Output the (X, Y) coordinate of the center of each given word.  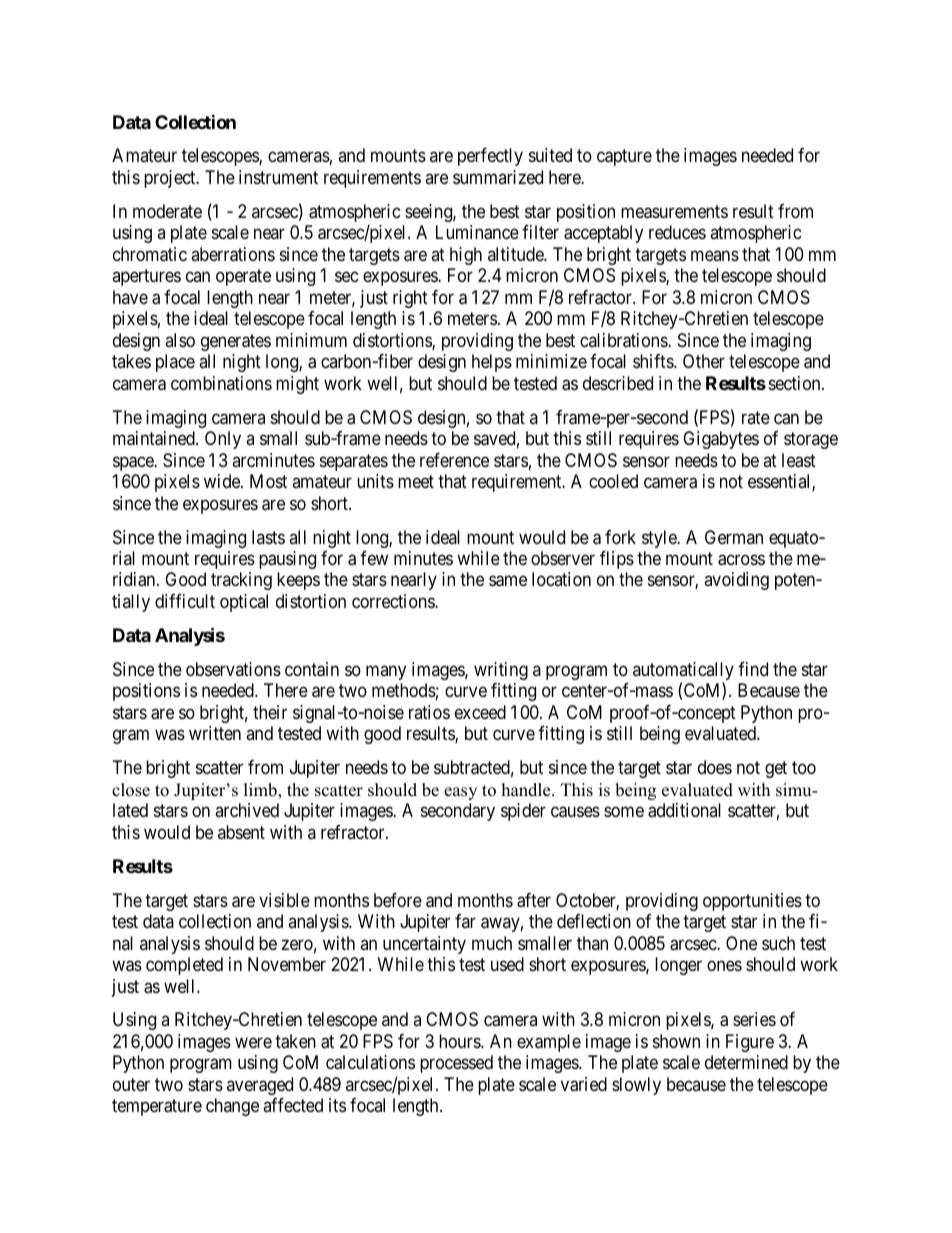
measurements (674, 212)
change (232, 1107)
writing (501, 671)
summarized (498, 177)
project (171, 179)
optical (244, 603)
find (753, 669)
